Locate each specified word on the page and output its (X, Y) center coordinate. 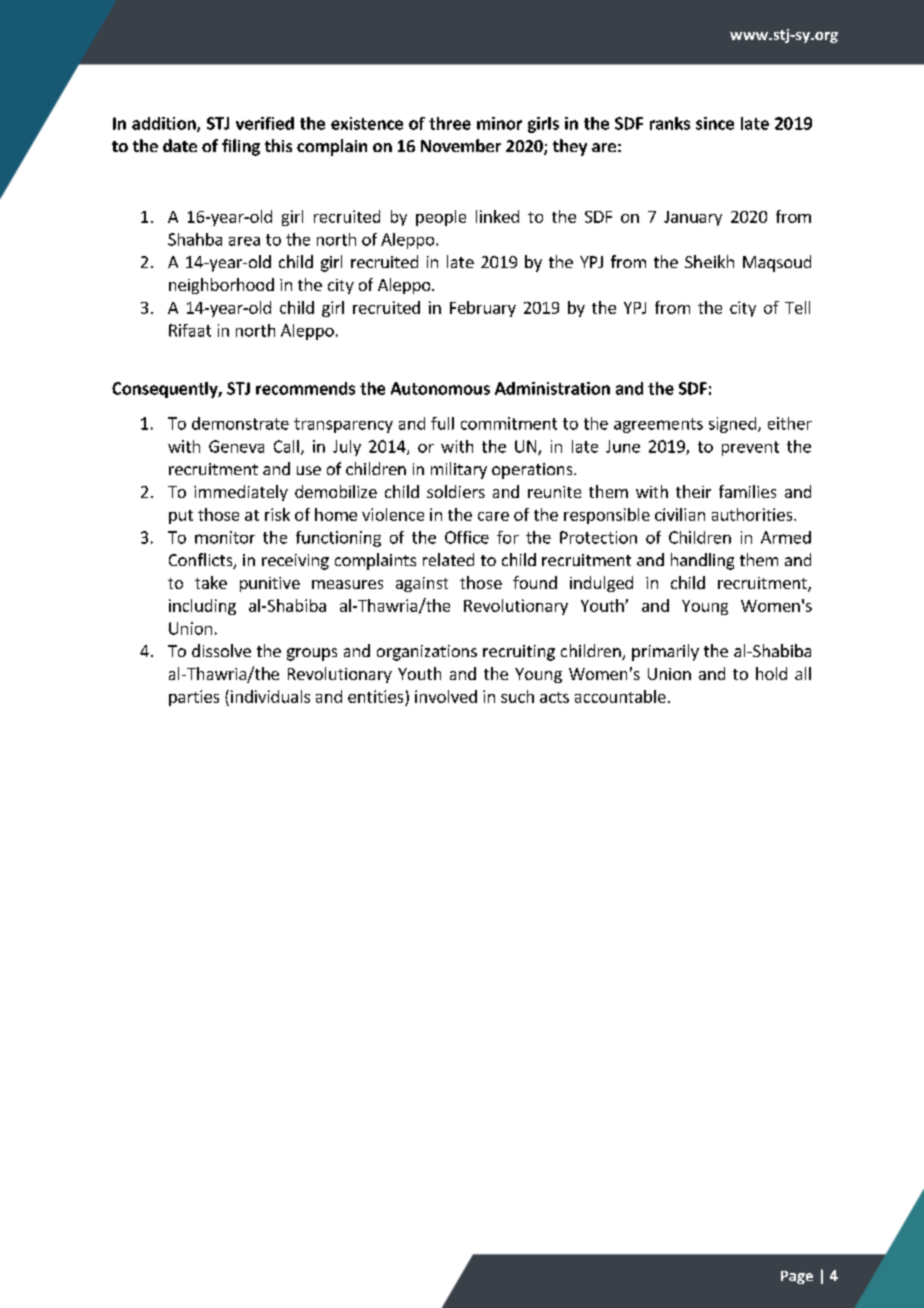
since (715, 123)
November (461, 145)
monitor (225, 537)
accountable (620, 696)
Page (797, 1277)
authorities (753, 514)
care (493, 516)
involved (446, 696)
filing (241, 147)
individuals (270, 696)
